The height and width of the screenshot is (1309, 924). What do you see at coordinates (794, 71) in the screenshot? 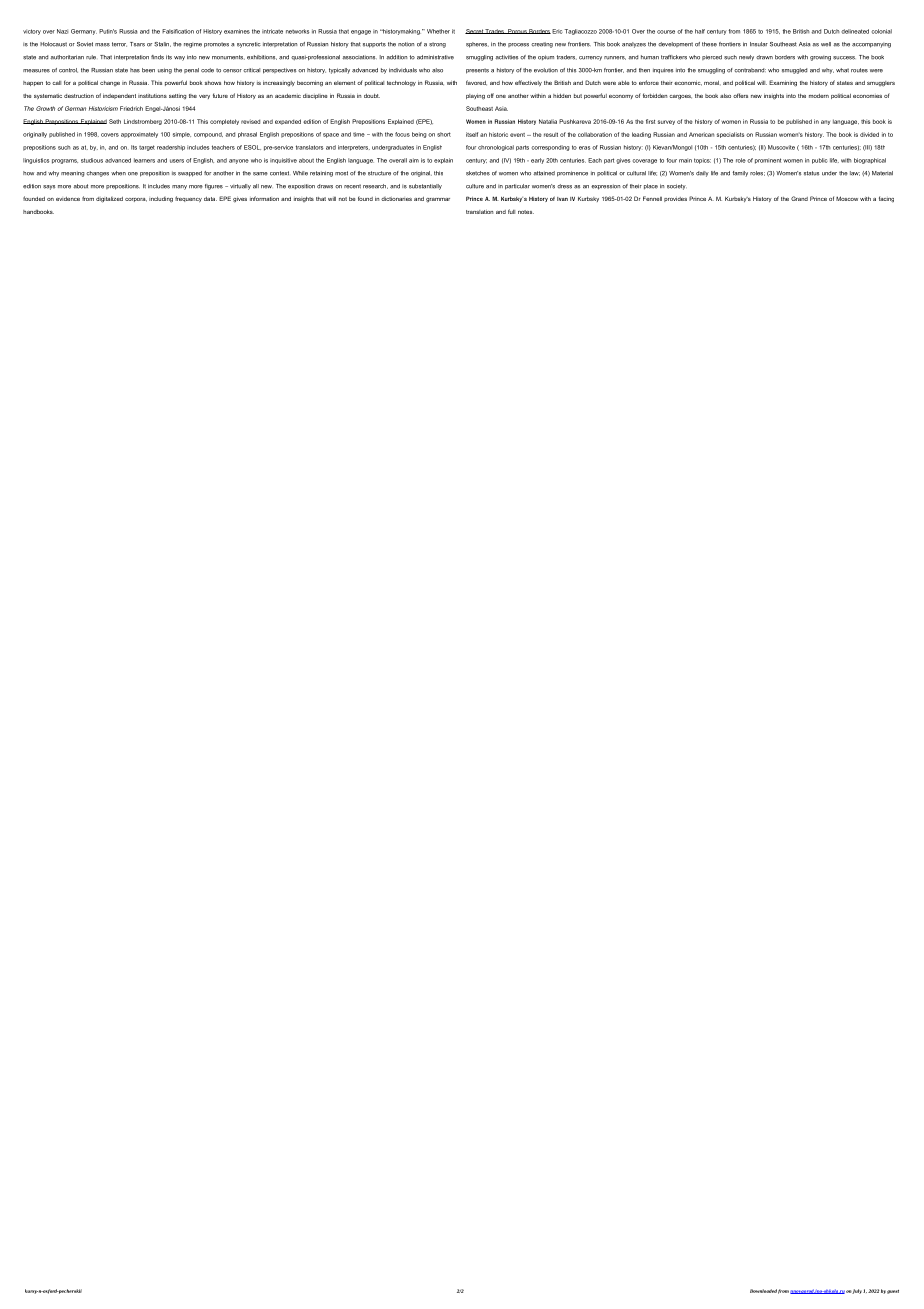
I see `smuggled` at bounding box center [794, 71].
